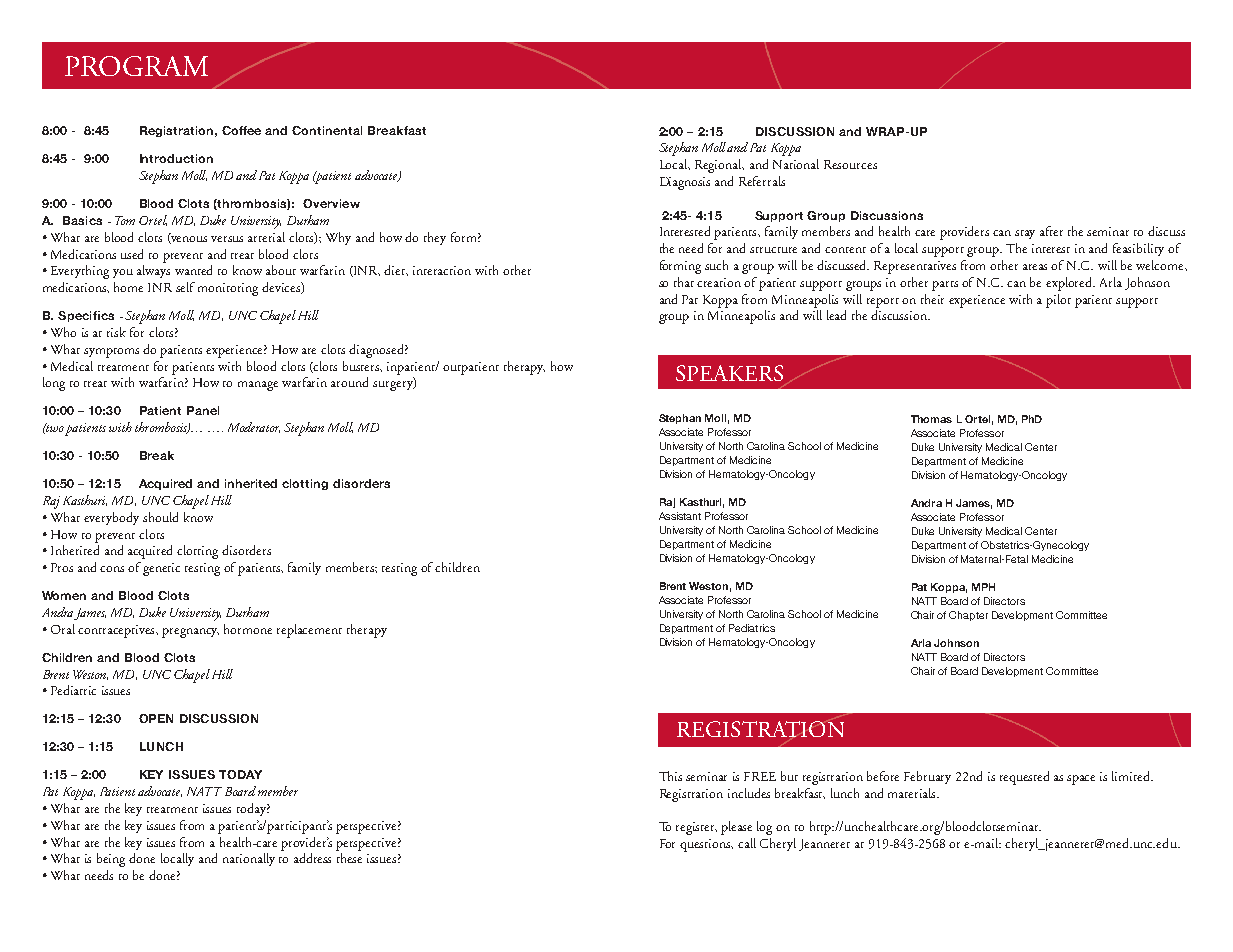 The width and height of the document is (1233, 952). What do you see at coordinates (116, 332) in the document?
I see `risk` at bounding box center [116, 332].
